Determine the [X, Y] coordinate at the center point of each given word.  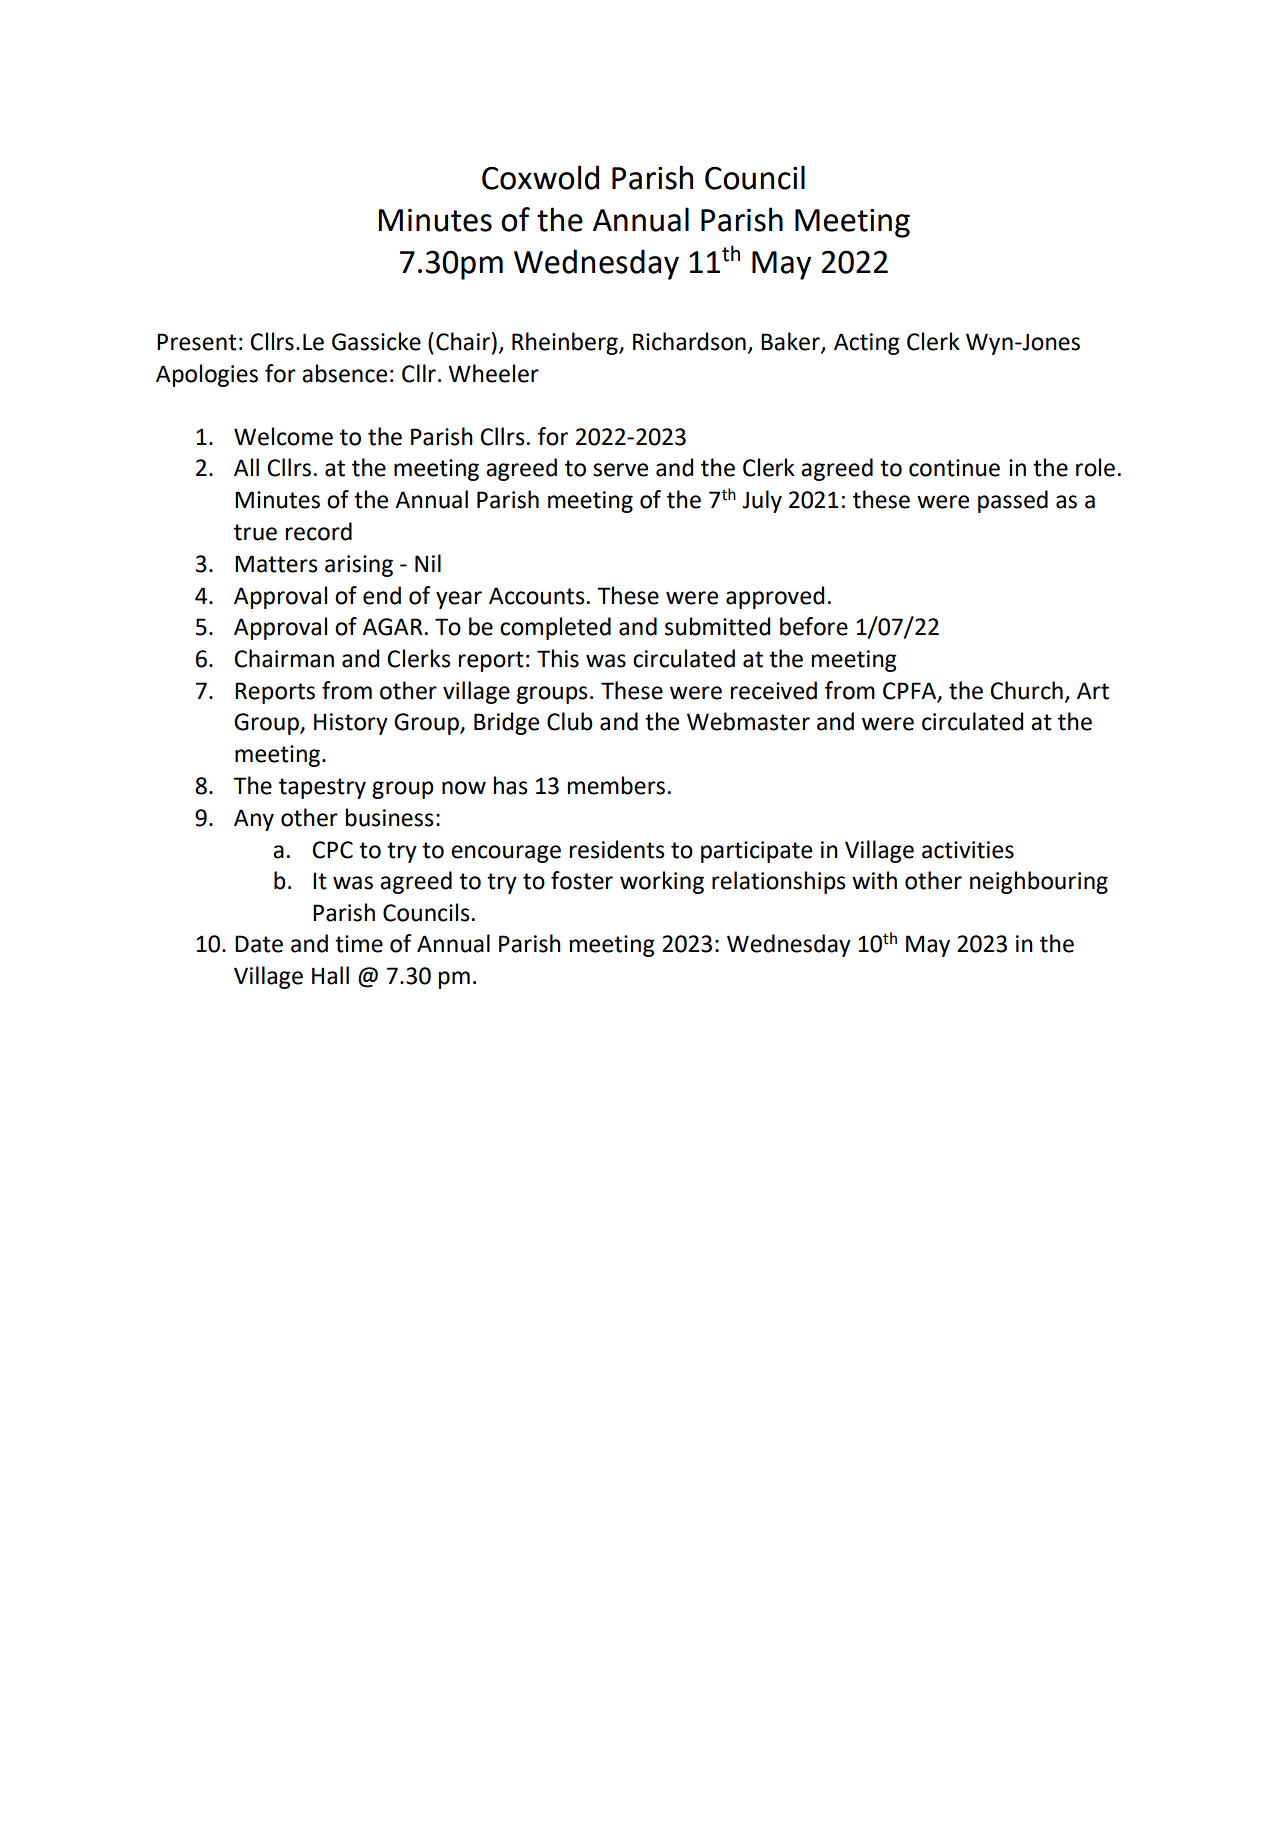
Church [1026, 690]
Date [259, 944]
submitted [717, 626]
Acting [867, 344]
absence [344, 373]
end [382, 595]
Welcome [283, 436]
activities [968, 850]
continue [954, 468]
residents [617, 849]
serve [620, 470]
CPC [332, 850]
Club [570, 721]
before [814, 626]
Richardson [689, 341]
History [351, 724]
